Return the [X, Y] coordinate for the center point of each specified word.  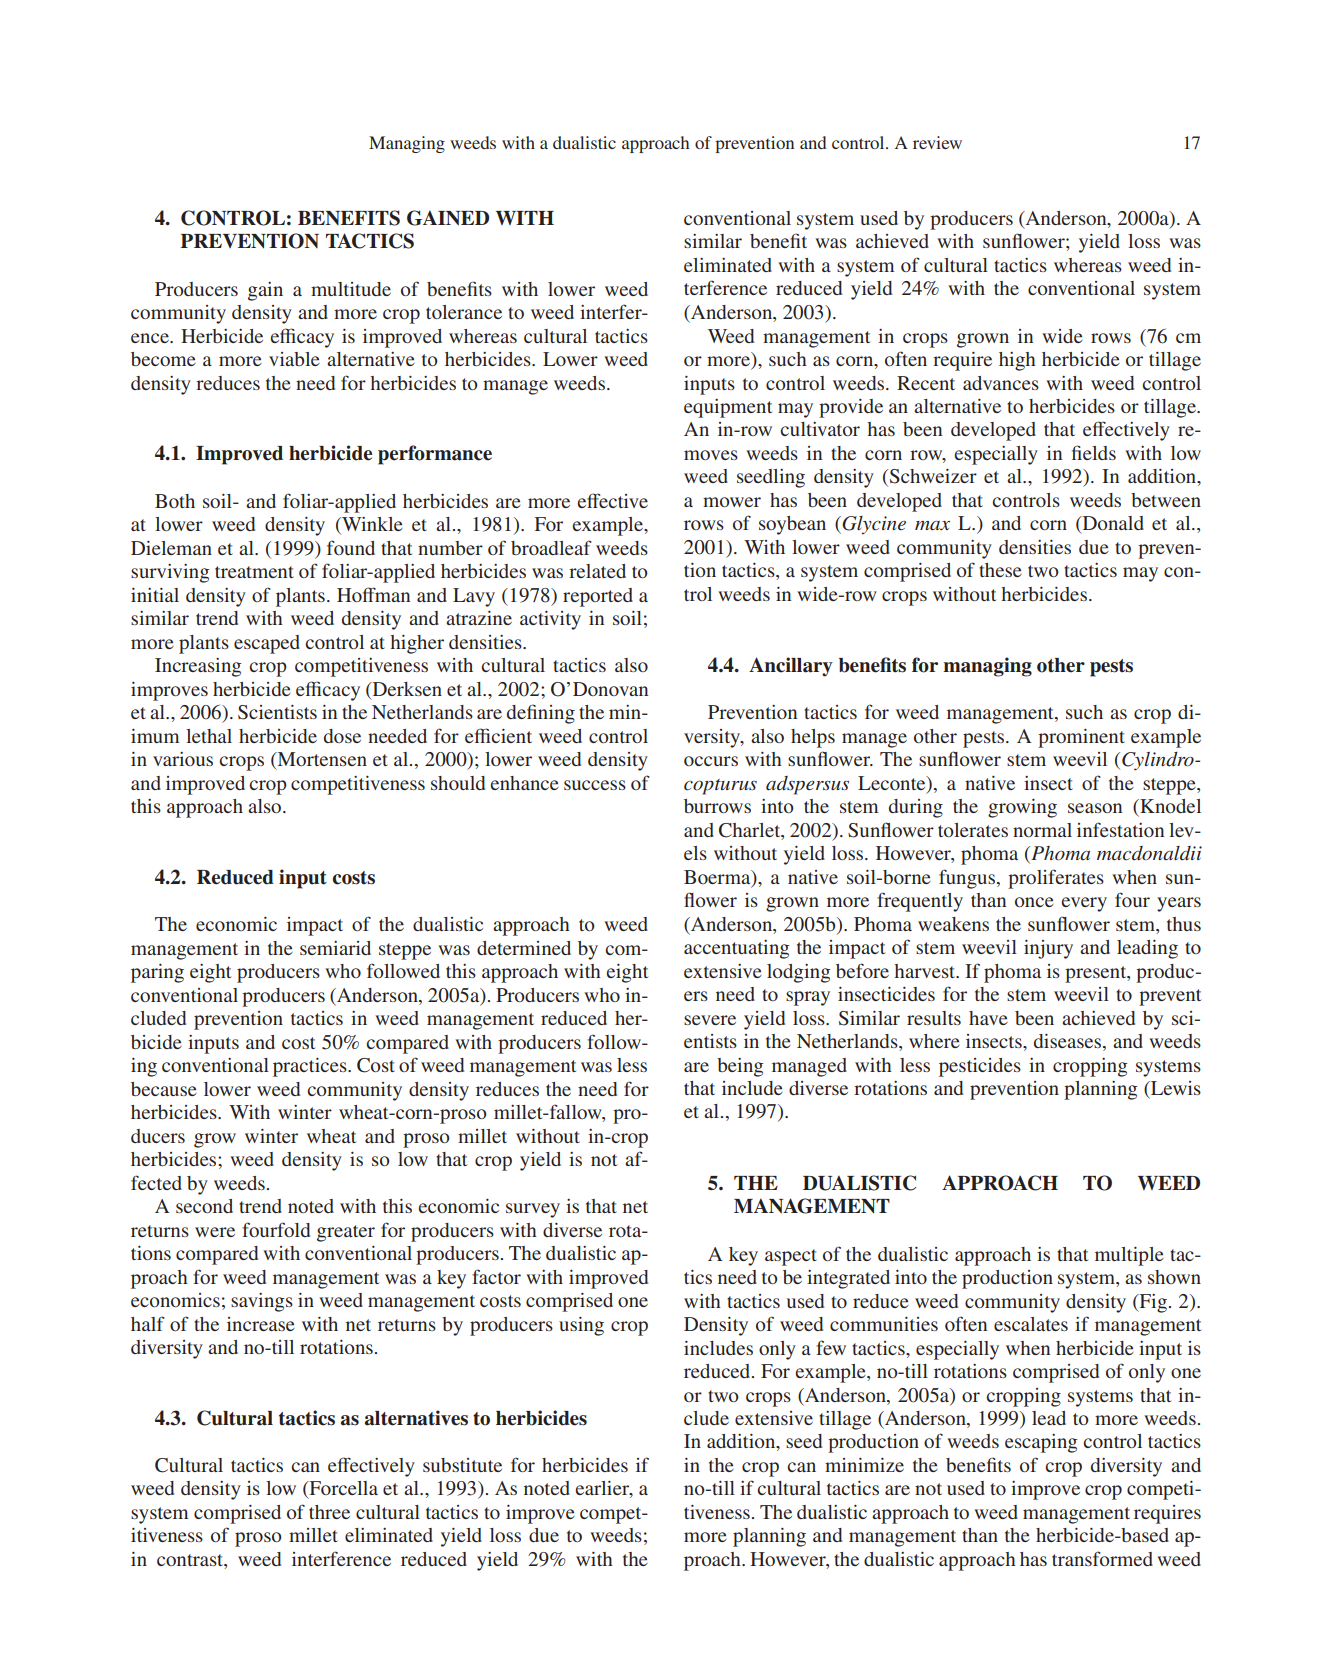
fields [1094, 452]
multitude [351, 289]
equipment [728, 408]
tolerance [464, 312]
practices [311, 1067]
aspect [791, 1257]
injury [1048, 949]
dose [342, 736]
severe [710, 1020]
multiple [1129, 1256]
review [937, 142]
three [329, 1512]
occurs [711, 761]
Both [175, 501]
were [215, 1232]
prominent [1081, 738]
